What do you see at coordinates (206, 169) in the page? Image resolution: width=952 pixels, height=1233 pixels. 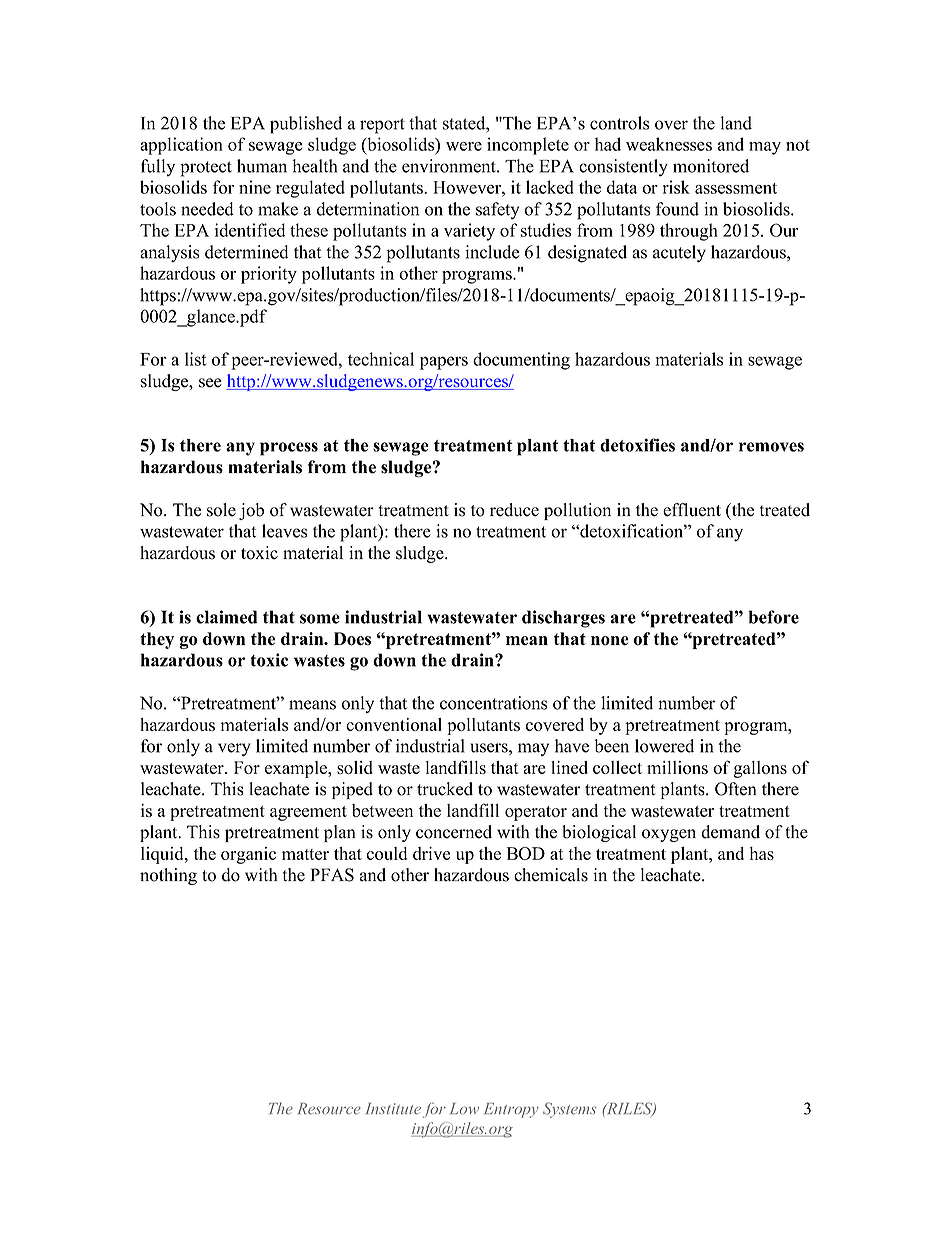 I see `protect` at bounding box center [206, 169].
